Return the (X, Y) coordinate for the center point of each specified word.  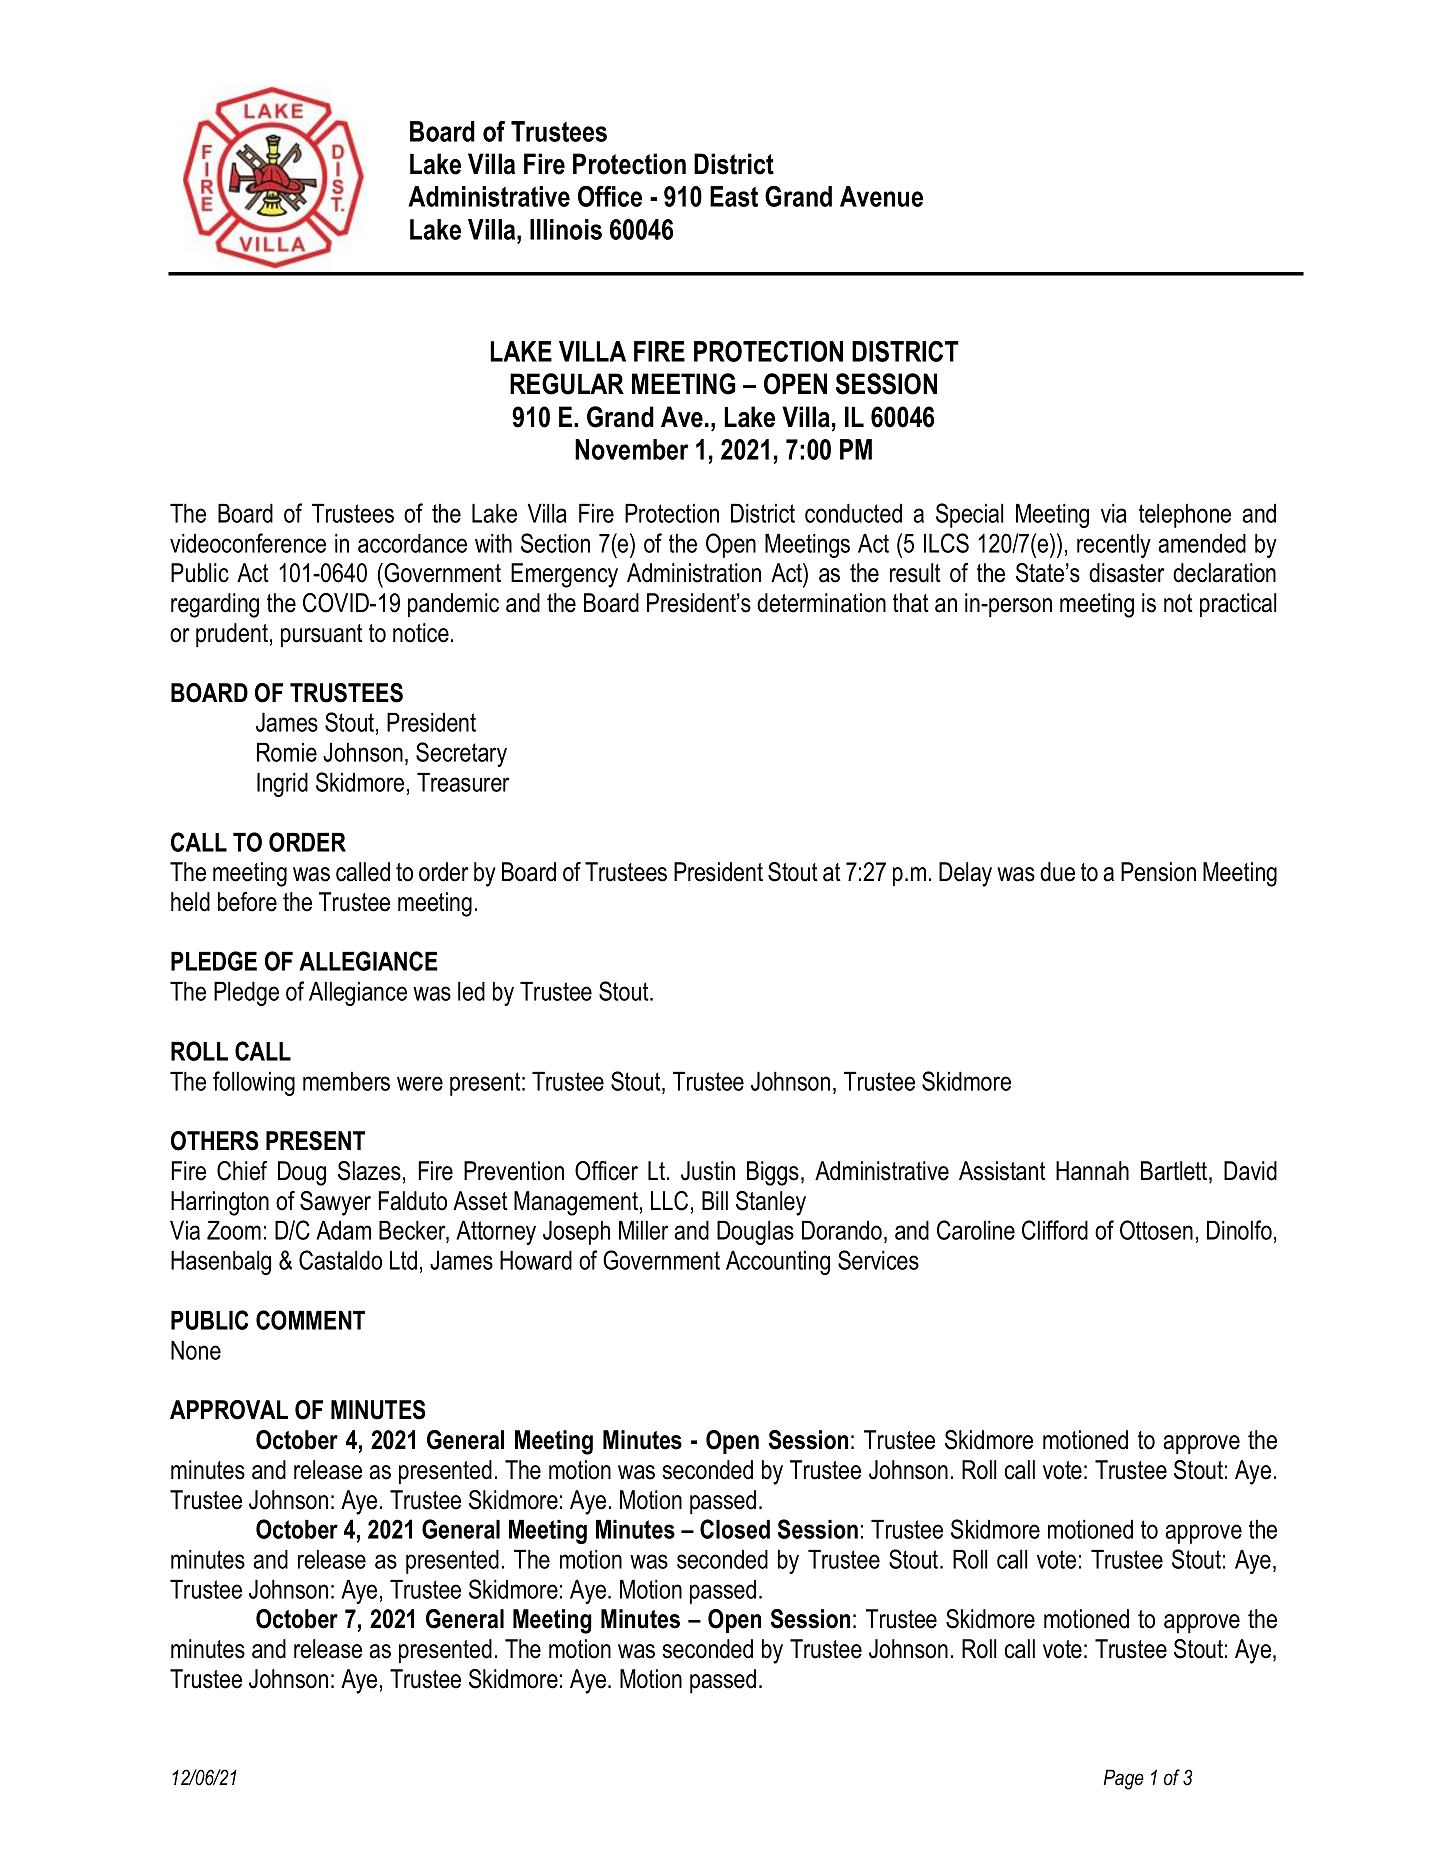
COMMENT (310, 1320)
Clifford (1055, 1230)
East (734, 196)
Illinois (566, 229)
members (346, 1081)
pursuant (322, 635)
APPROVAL (229, 1410)
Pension (1158, 872)
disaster (1127, 573)
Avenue (881, 196)
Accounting (778, 1262)
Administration (694, 573)
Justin (708, 1171)
